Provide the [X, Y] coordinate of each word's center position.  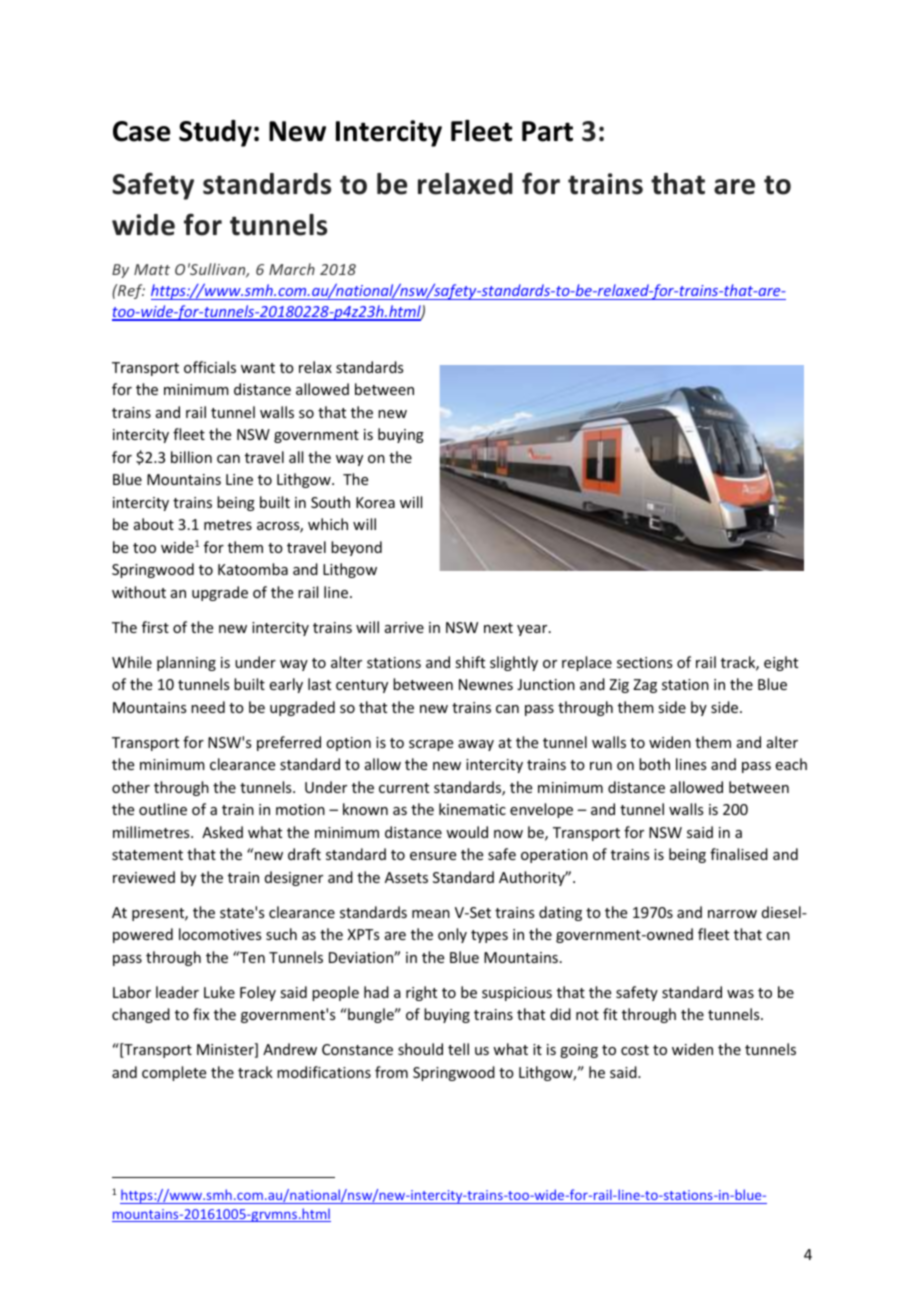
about [154, 524]
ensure [433, 856]
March [292, 269]
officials [210, 367]
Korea [375, 502]
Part [547, 131]
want [258, 368]
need [208, 707]
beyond [356, 548]
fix [201, 1014]
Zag [645, 686]
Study [215, 133]
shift [470, 662]
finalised [739, 854]
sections [644, 662]
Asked [222, 832]
